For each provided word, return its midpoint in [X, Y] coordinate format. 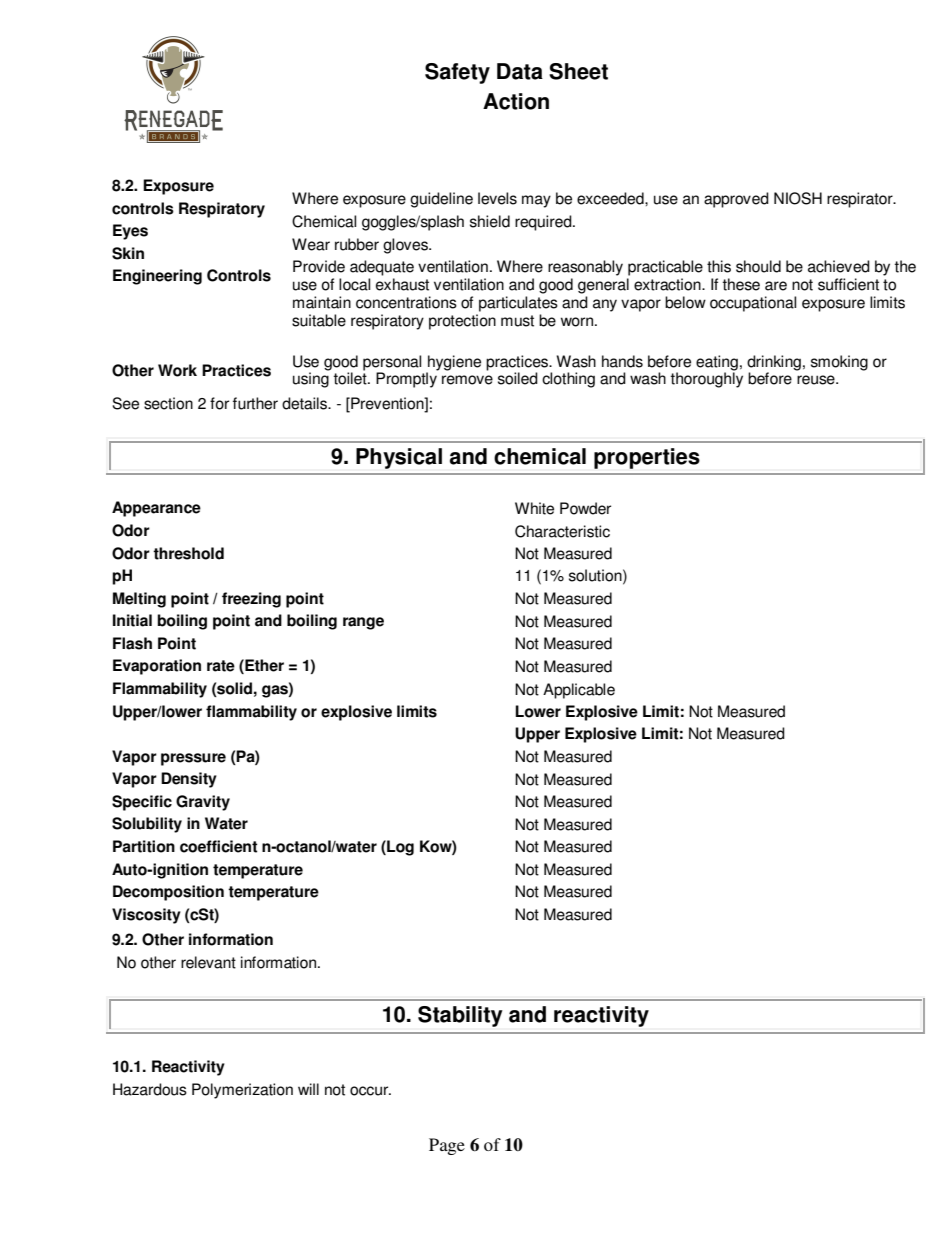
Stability [460, 1016]
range [363, 623]
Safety [457, 73]
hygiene [454, 363]
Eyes [130, 232]
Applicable [579, 691]
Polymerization [242, 1091]
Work [177, 370]
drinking [774, 363]
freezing [251, 600]
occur [370, 1091]
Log [399, 848]
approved [736, 200]
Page [447, 1146]
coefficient [218, 846]
